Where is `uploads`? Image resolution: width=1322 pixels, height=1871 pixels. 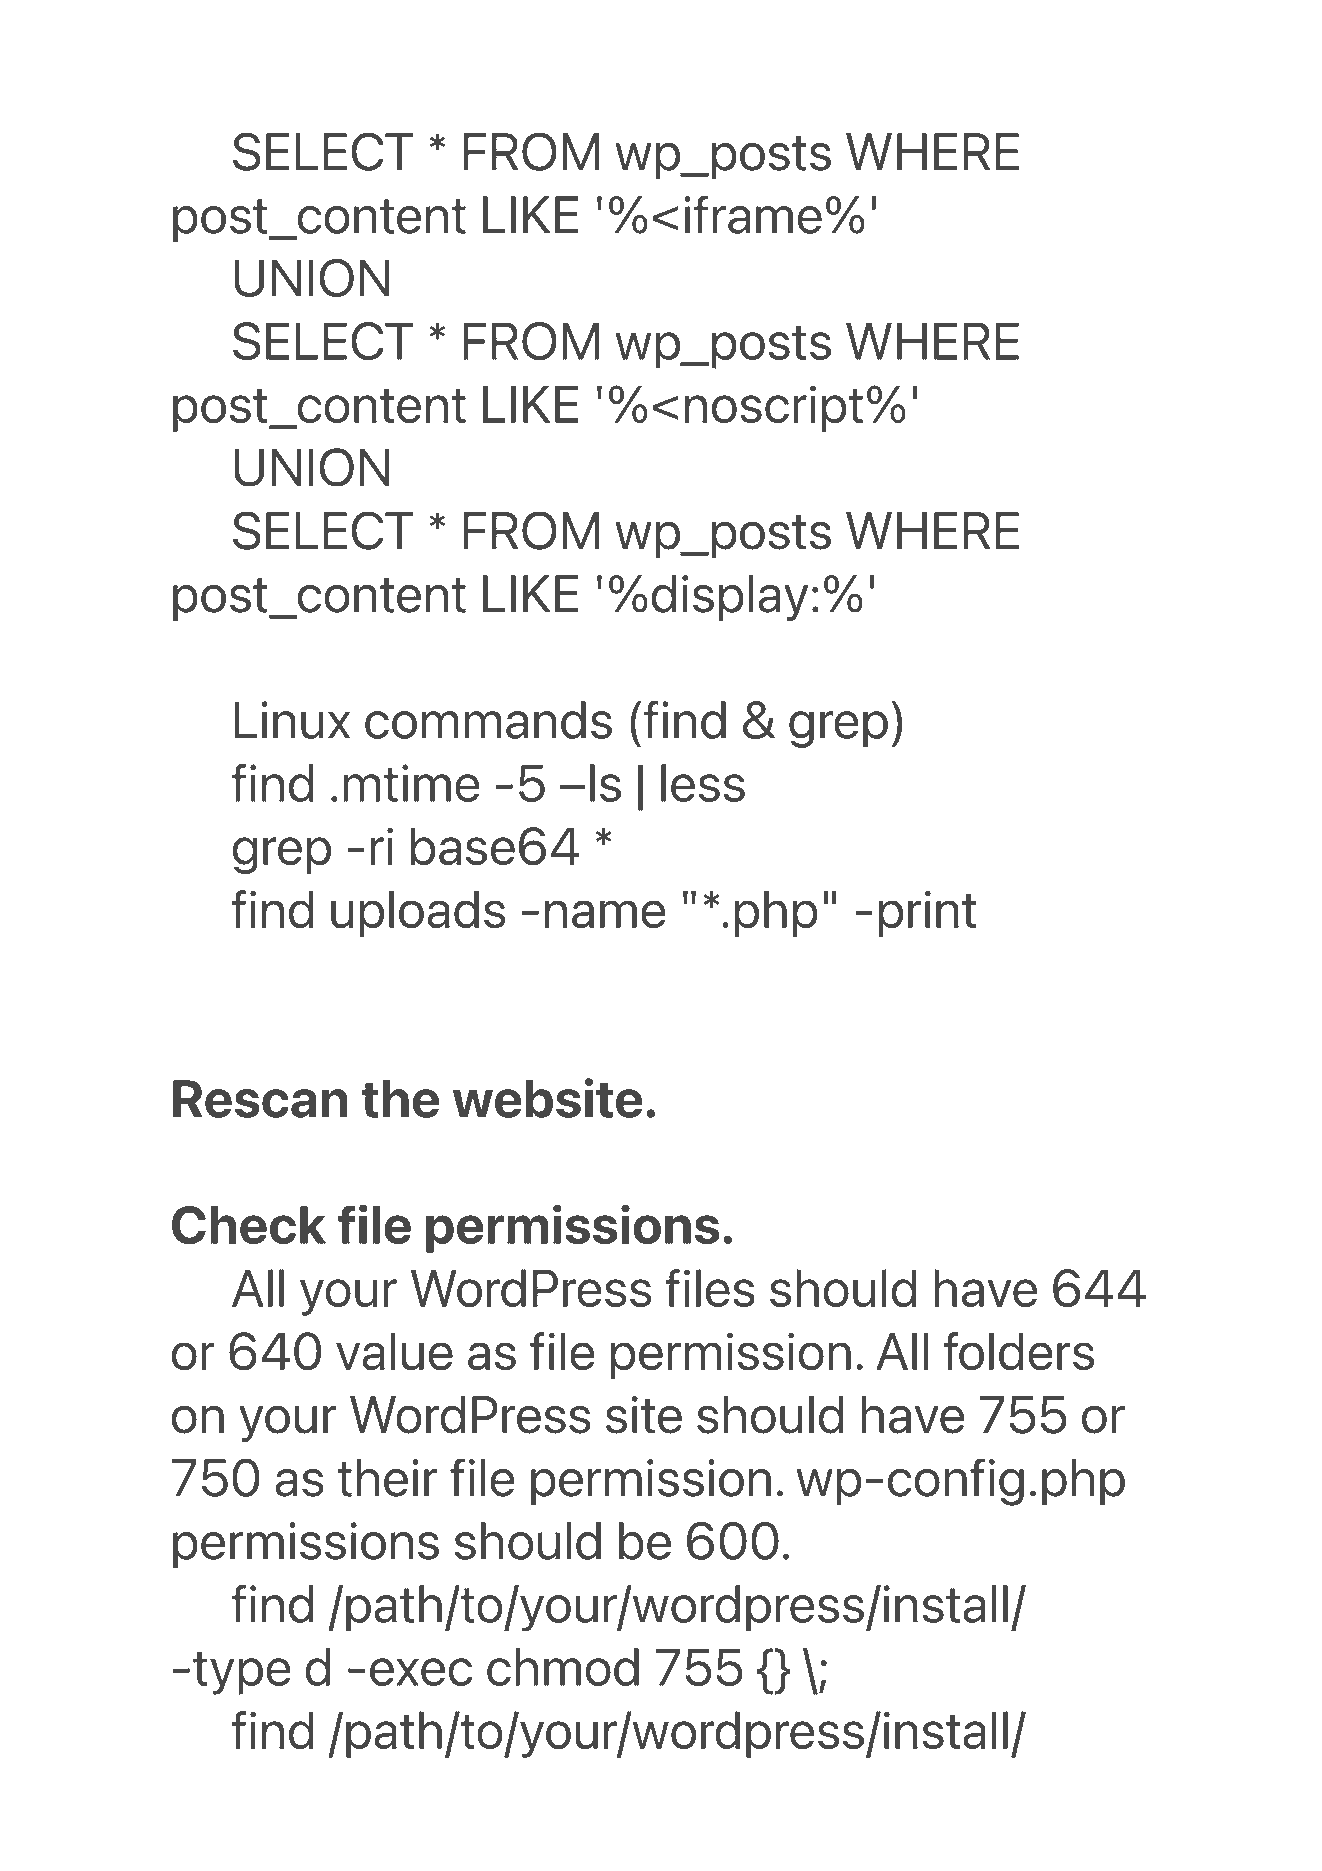
uploads is located at coordinates (418, 913).
